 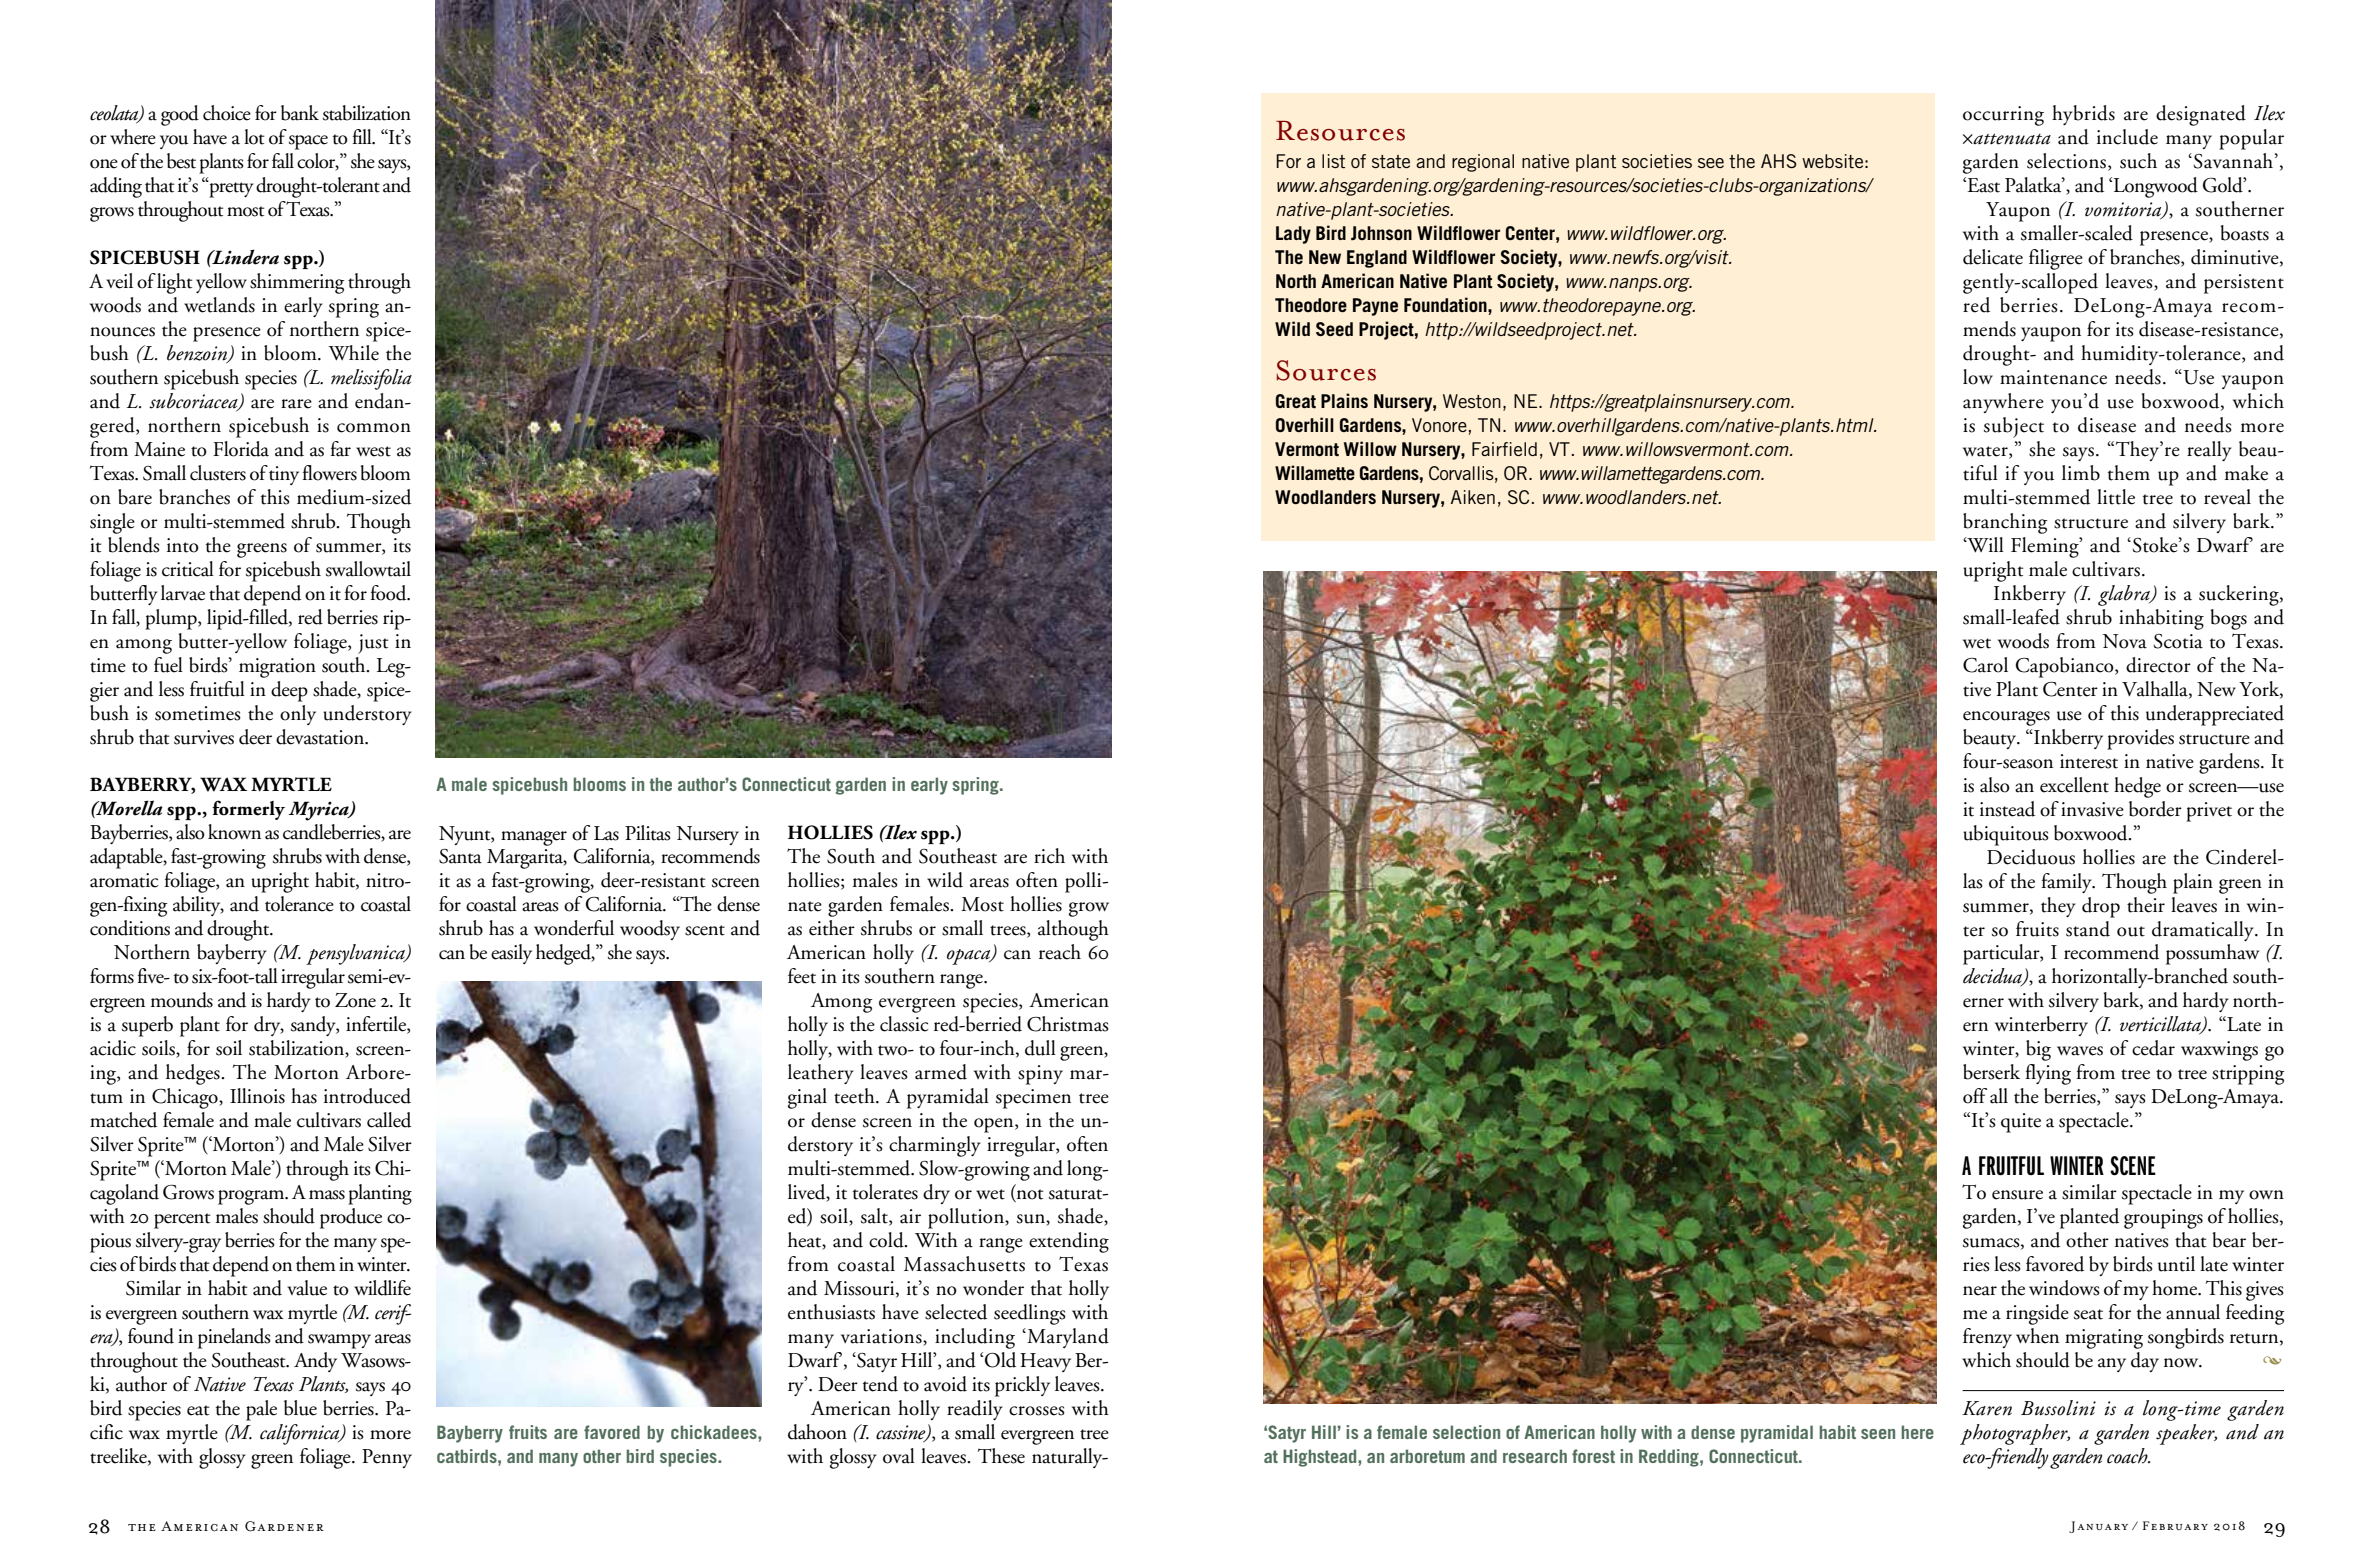 I want to click on Penny, so click(x=387, y=1458).
